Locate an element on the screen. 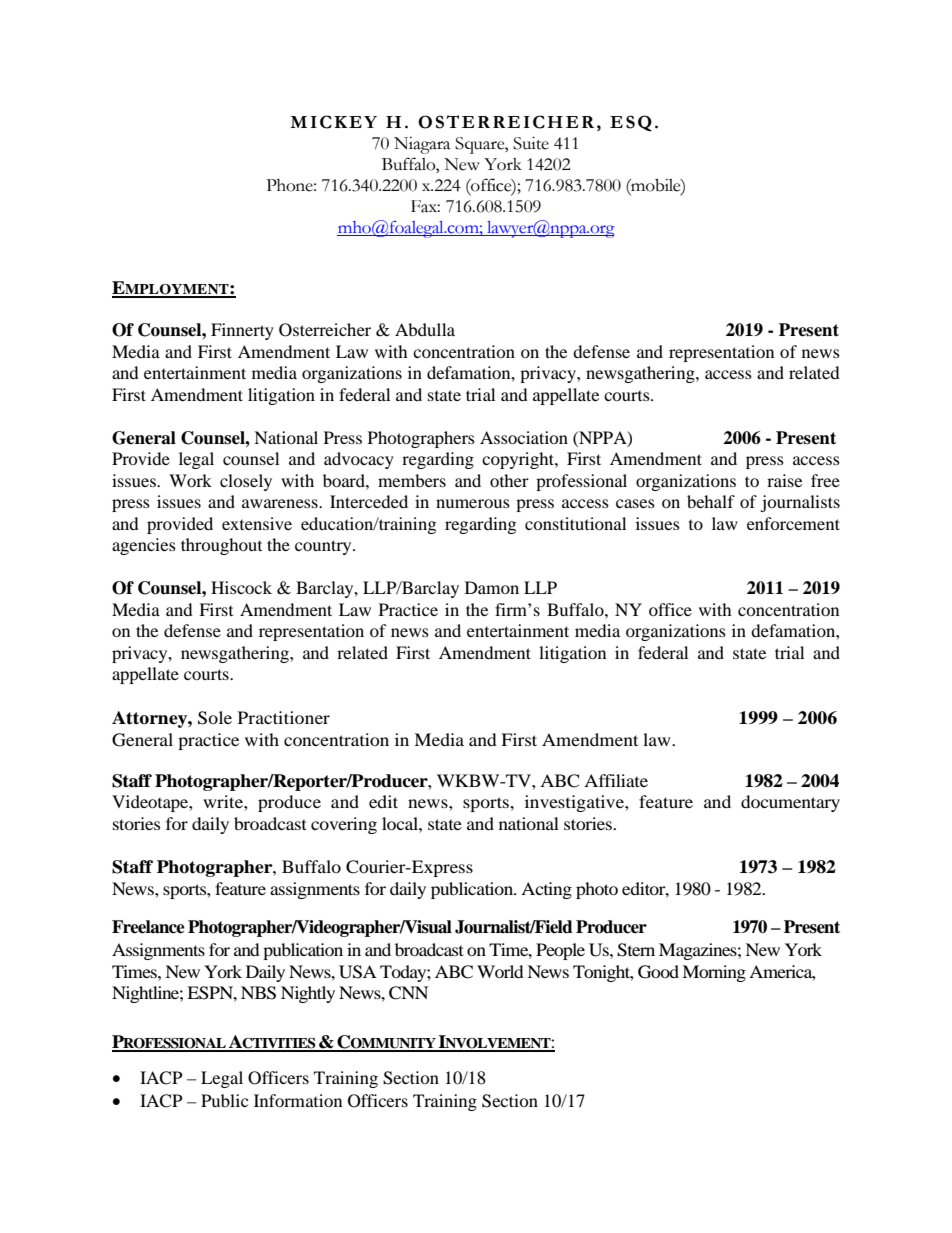 The width and height of the screenshot is (952, 1233). Morning is located at coordinates (714, 973).
